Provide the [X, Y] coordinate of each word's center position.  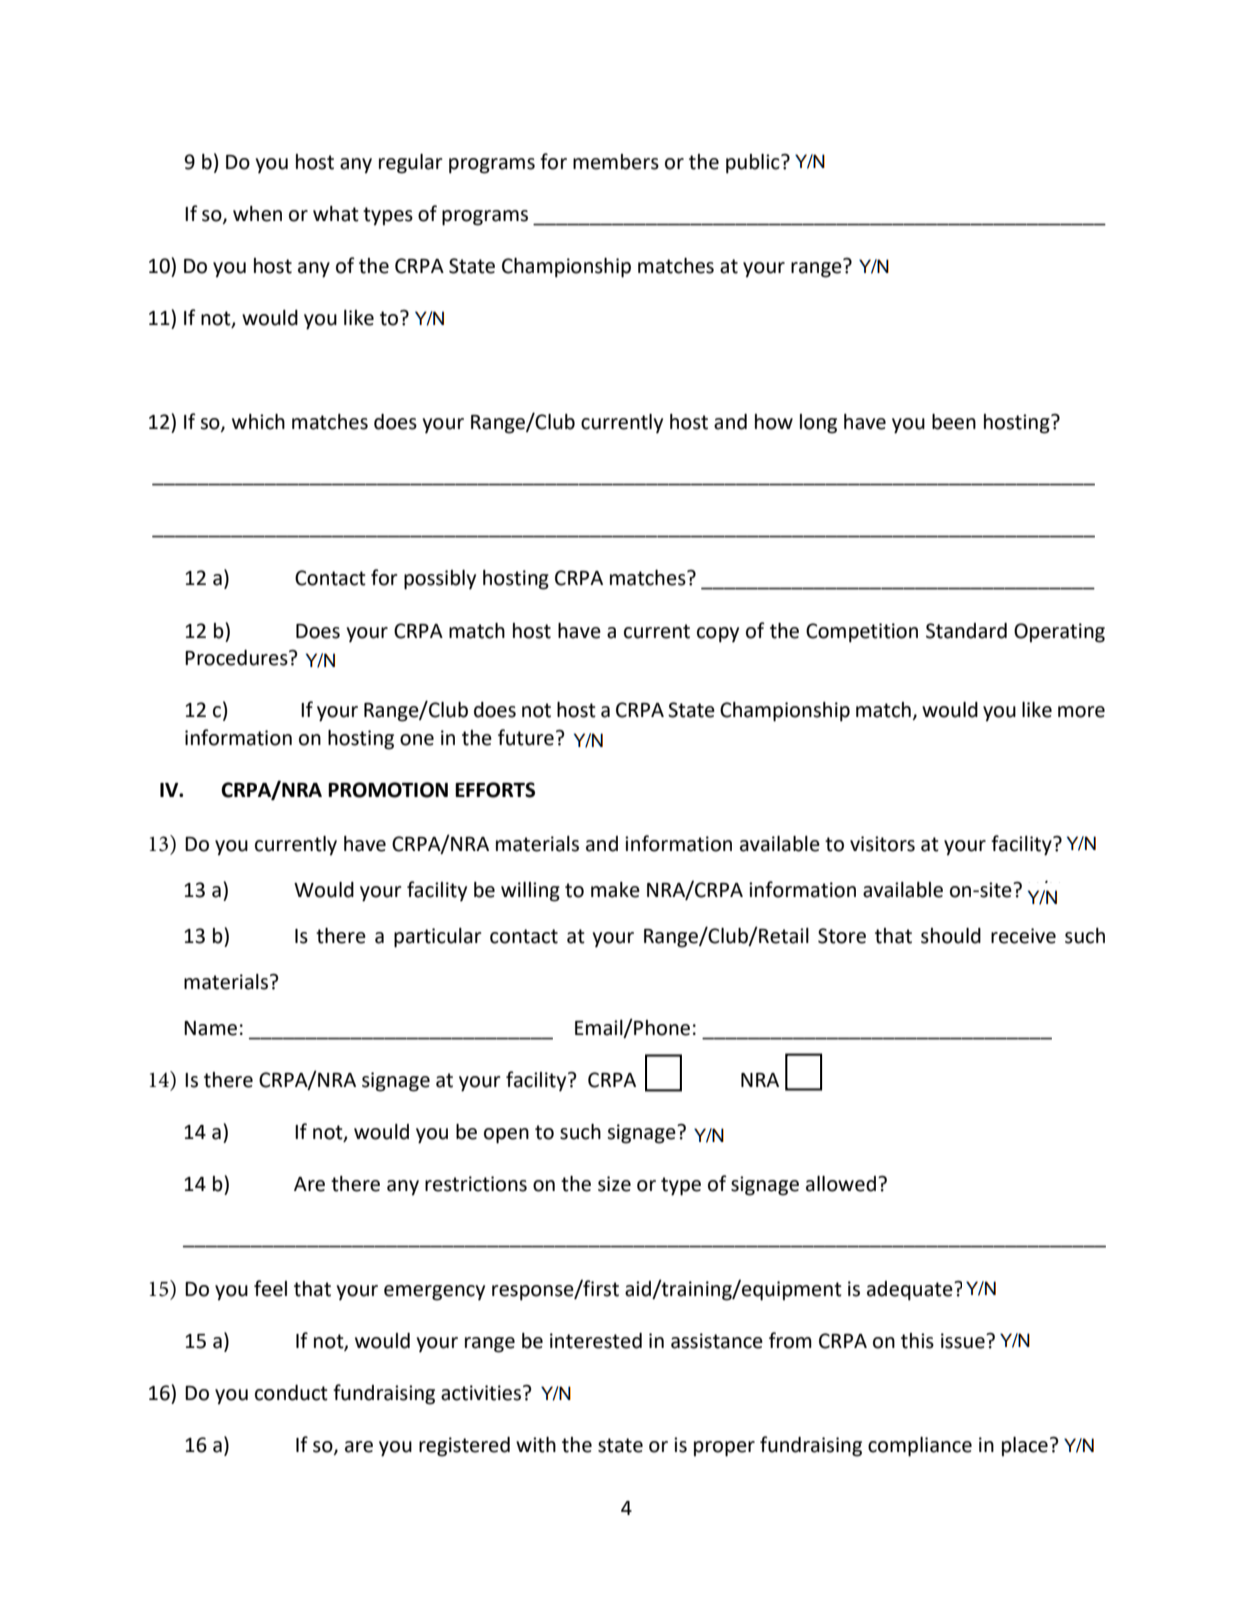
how [774, 422]
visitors [882, 844]
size [614, 1184]
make [615, 890]
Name [210, 1028]
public [754, 164]
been [954, 422]
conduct [291, 1393]
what [336, 214]
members [616, 162]
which [258, 422]
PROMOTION [388, 790]
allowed [841, 1184]
